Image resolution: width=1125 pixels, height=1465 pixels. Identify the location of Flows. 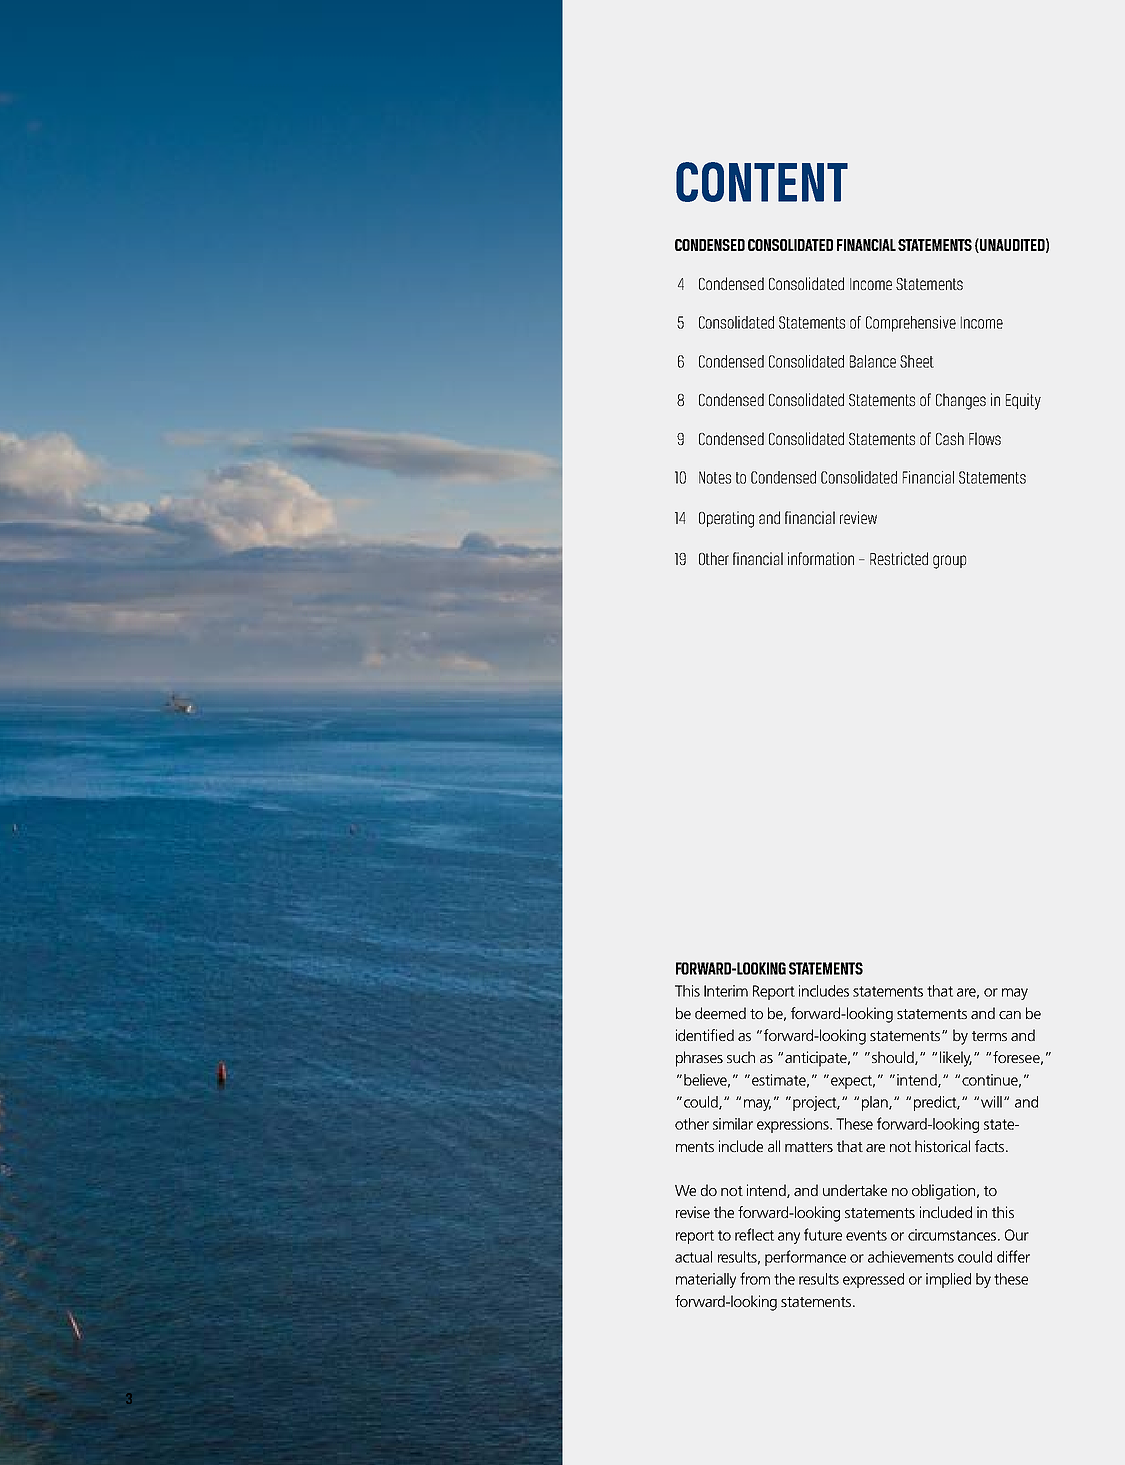
(985, 438).
